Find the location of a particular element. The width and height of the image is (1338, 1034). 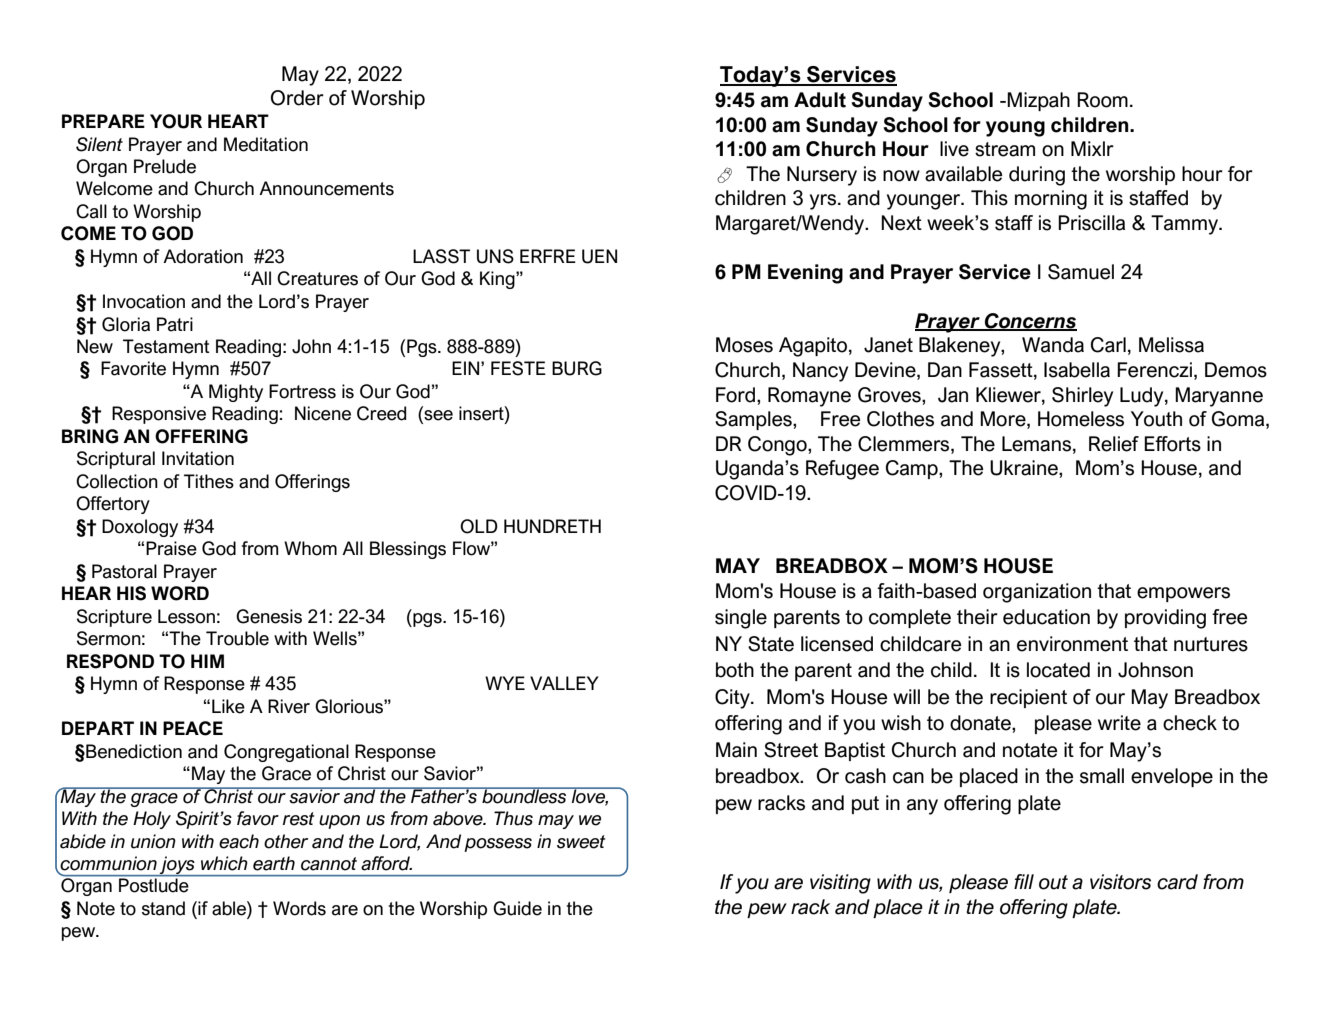

visitors is located at coordinates (1120, 882).
